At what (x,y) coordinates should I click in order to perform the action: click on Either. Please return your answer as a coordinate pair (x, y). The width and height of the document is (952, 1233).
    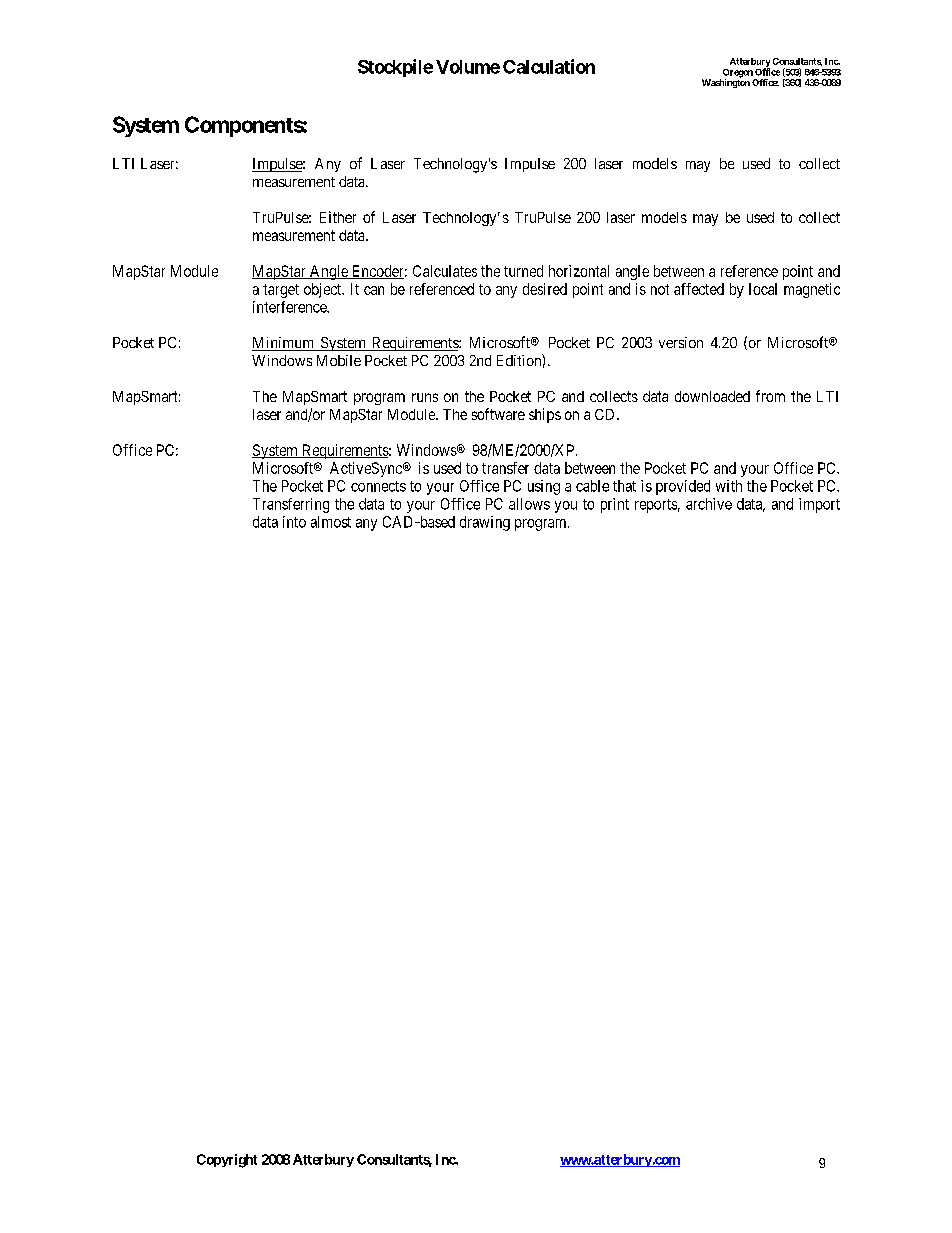
    Looking at the image, I should click on (338, 217).
